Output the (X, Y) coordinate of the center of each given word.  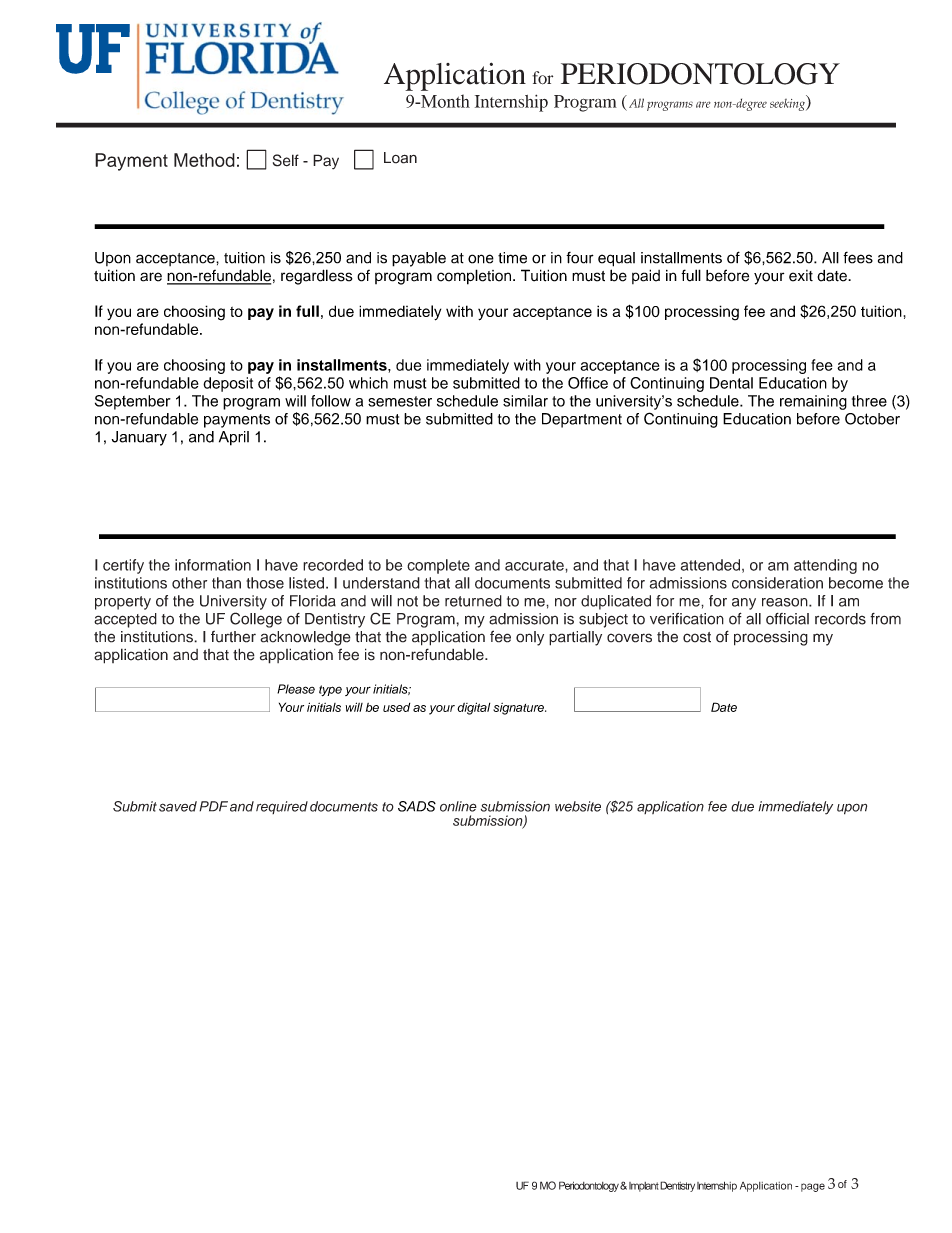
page (813, 1187)
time (512, 258)
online (458, 806)
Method (204, 160)
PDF (213, 806)
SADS (417, 806)
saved (178, 806)
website (578, 806)
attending (825, 566)
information (213, 565)
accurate (535, 565)
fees (858, 258)
